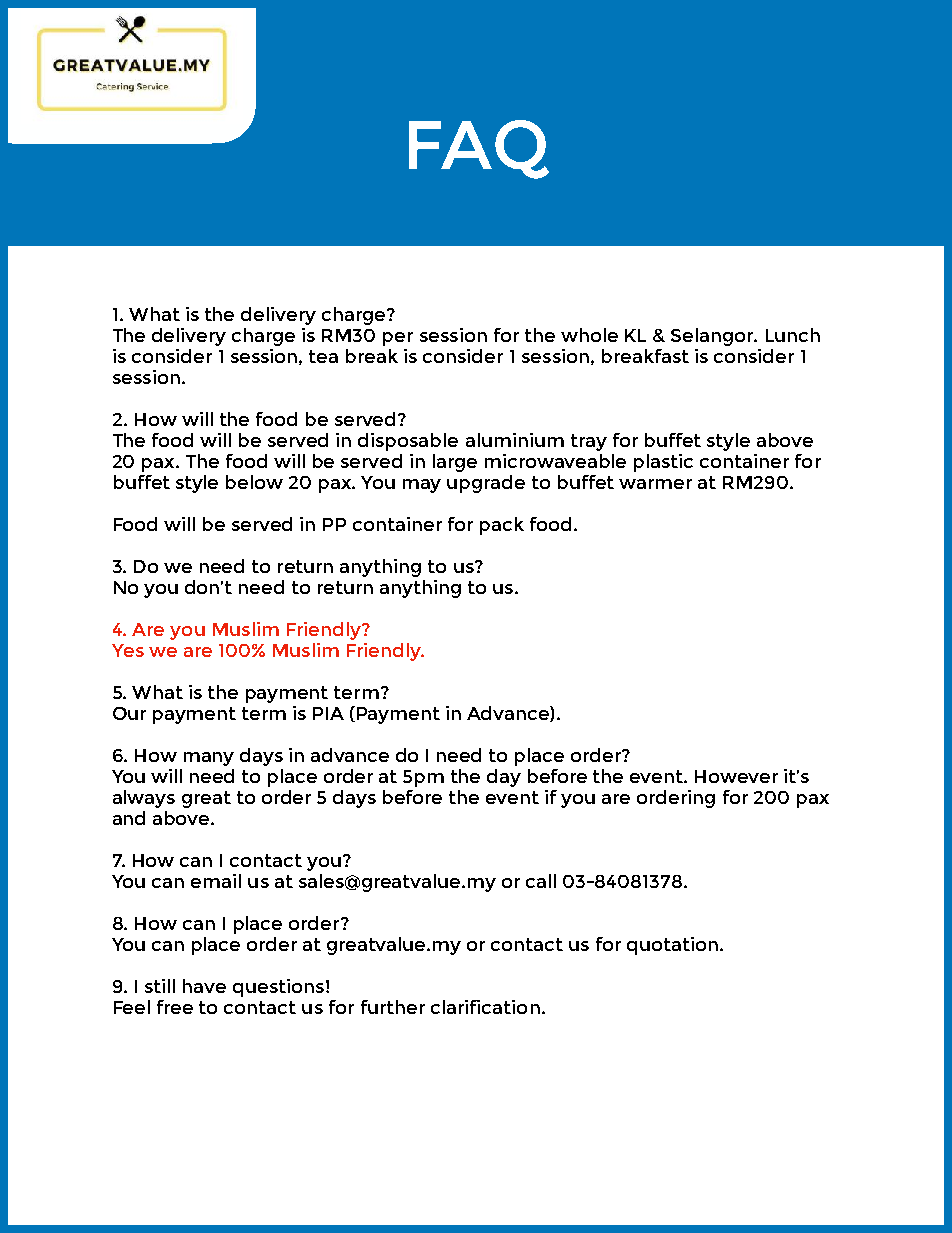 Image resolution: width=952 pixels, height=1233 pixels. Describe the element at coordinates (323, 356) in the screenshot. I see `tea` at that location.
